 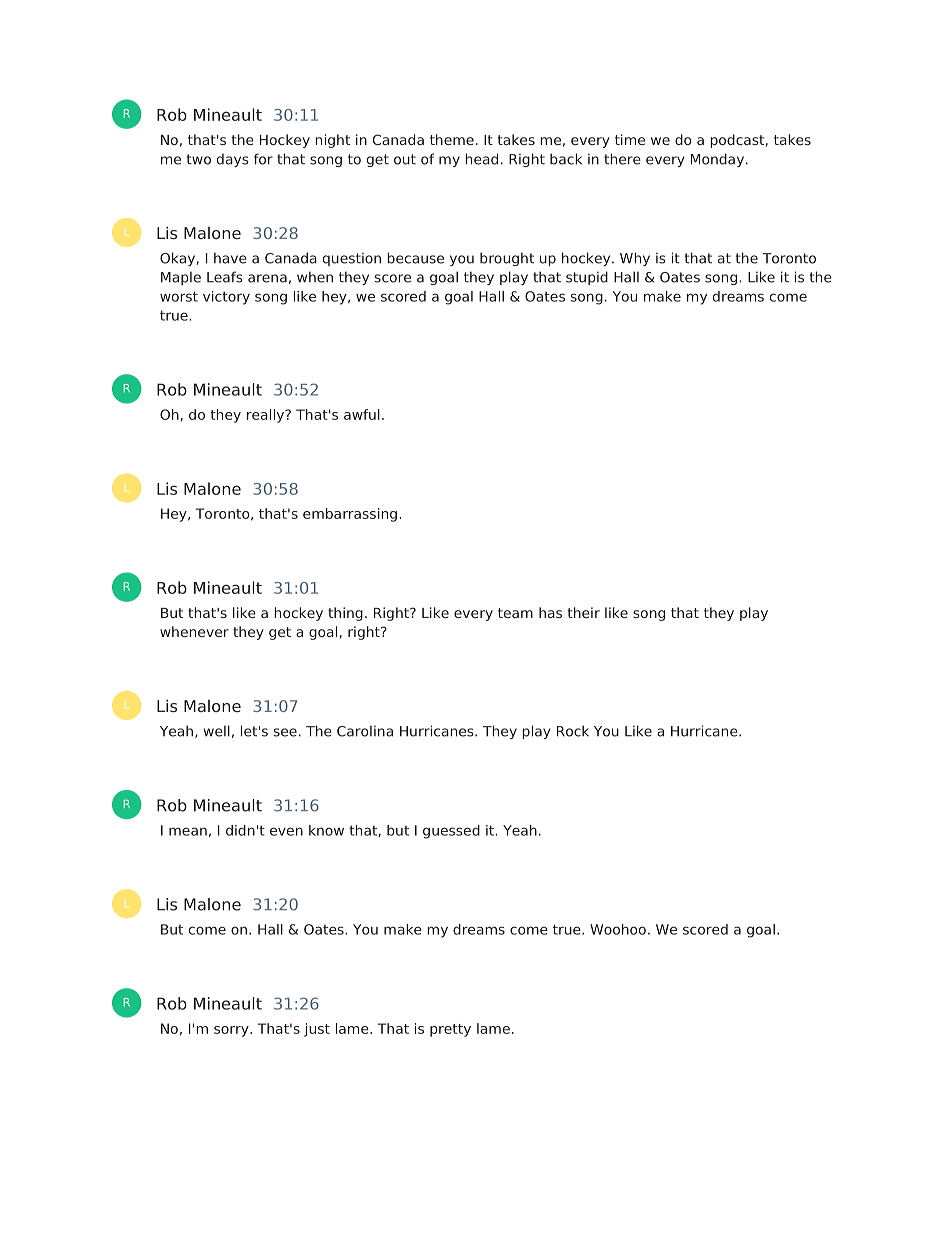 I want to click on there, so click(x=622, y=159).
